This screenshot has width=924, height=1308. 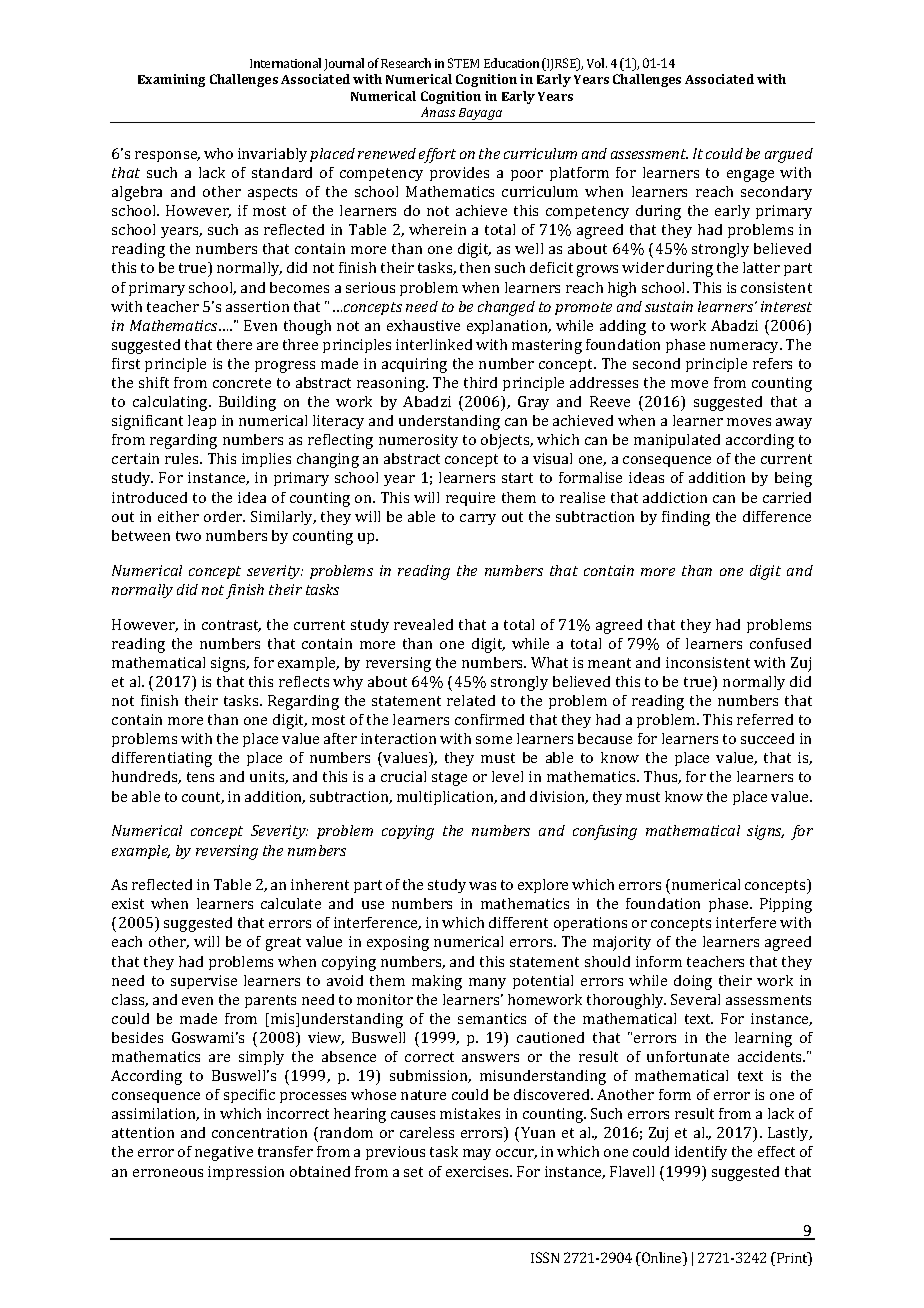 What do you see at coordinates (480, 382) in the screenshot?
I see `third` at bounding box center [480, 382].
